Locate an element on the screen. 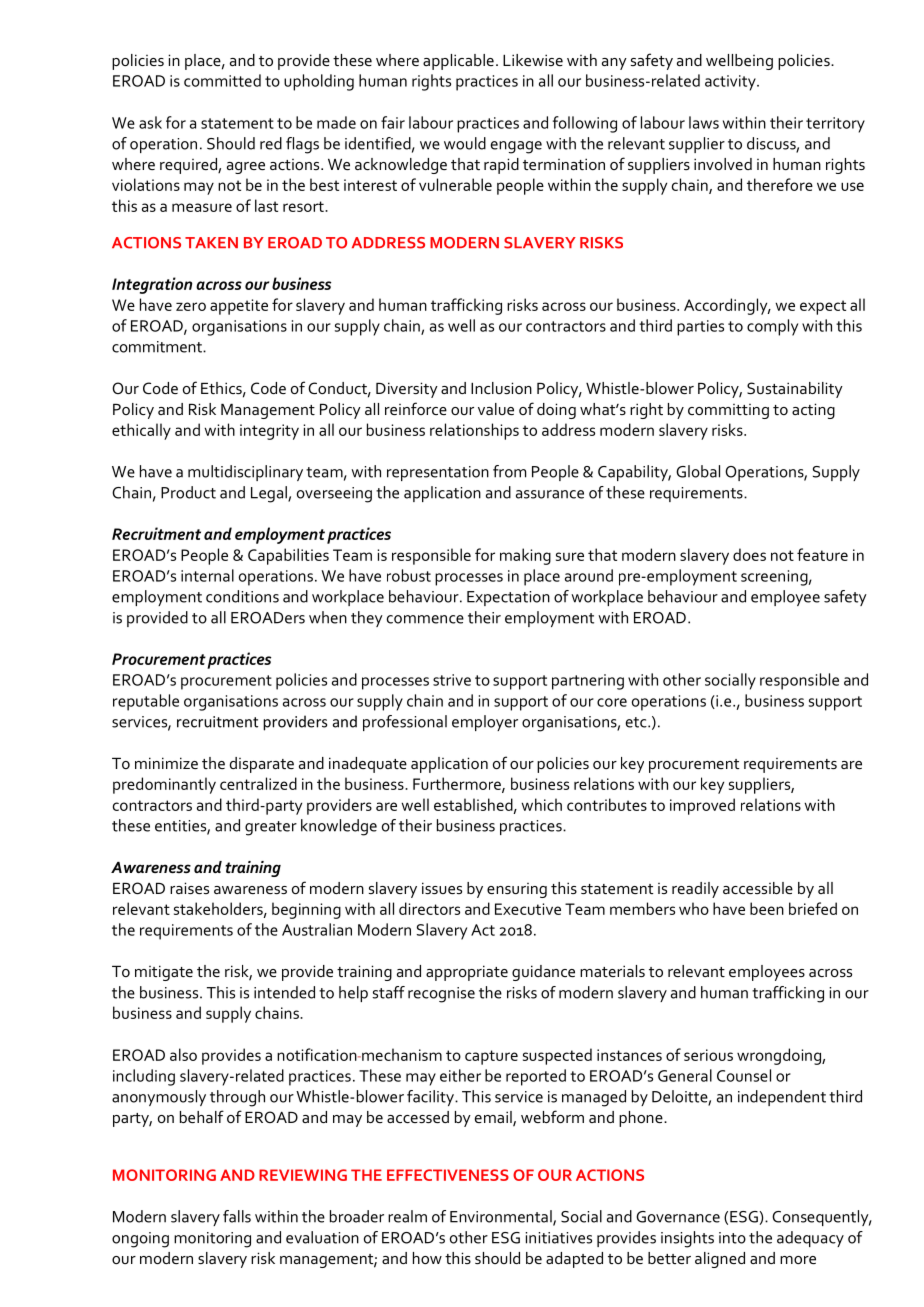 Image resolution: width=924 pixels, height=1307 pixels. Global is located at coordinates (698, 471).
